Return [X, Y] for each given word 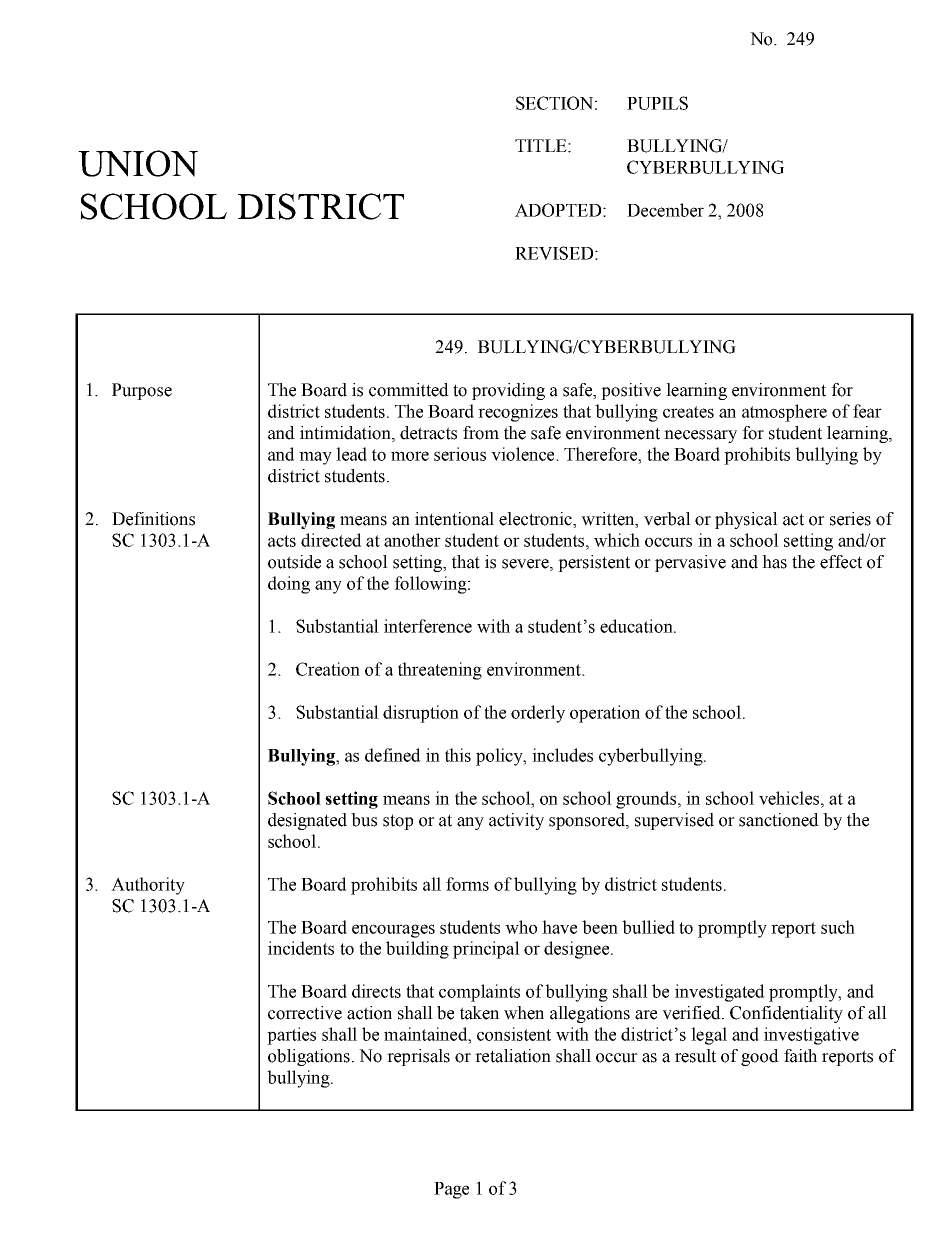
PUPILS [657, 103]
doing [289, 585]
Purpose [142, 391]
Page [451, 1190]
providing [508, 391]
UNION [138, 163]
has [774, 562]
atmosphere [784, 413]
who [521, 927]
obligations [309, 1057]
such [838, 927]
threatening [440, 671]
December [665, 210]
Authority [148, 886]
